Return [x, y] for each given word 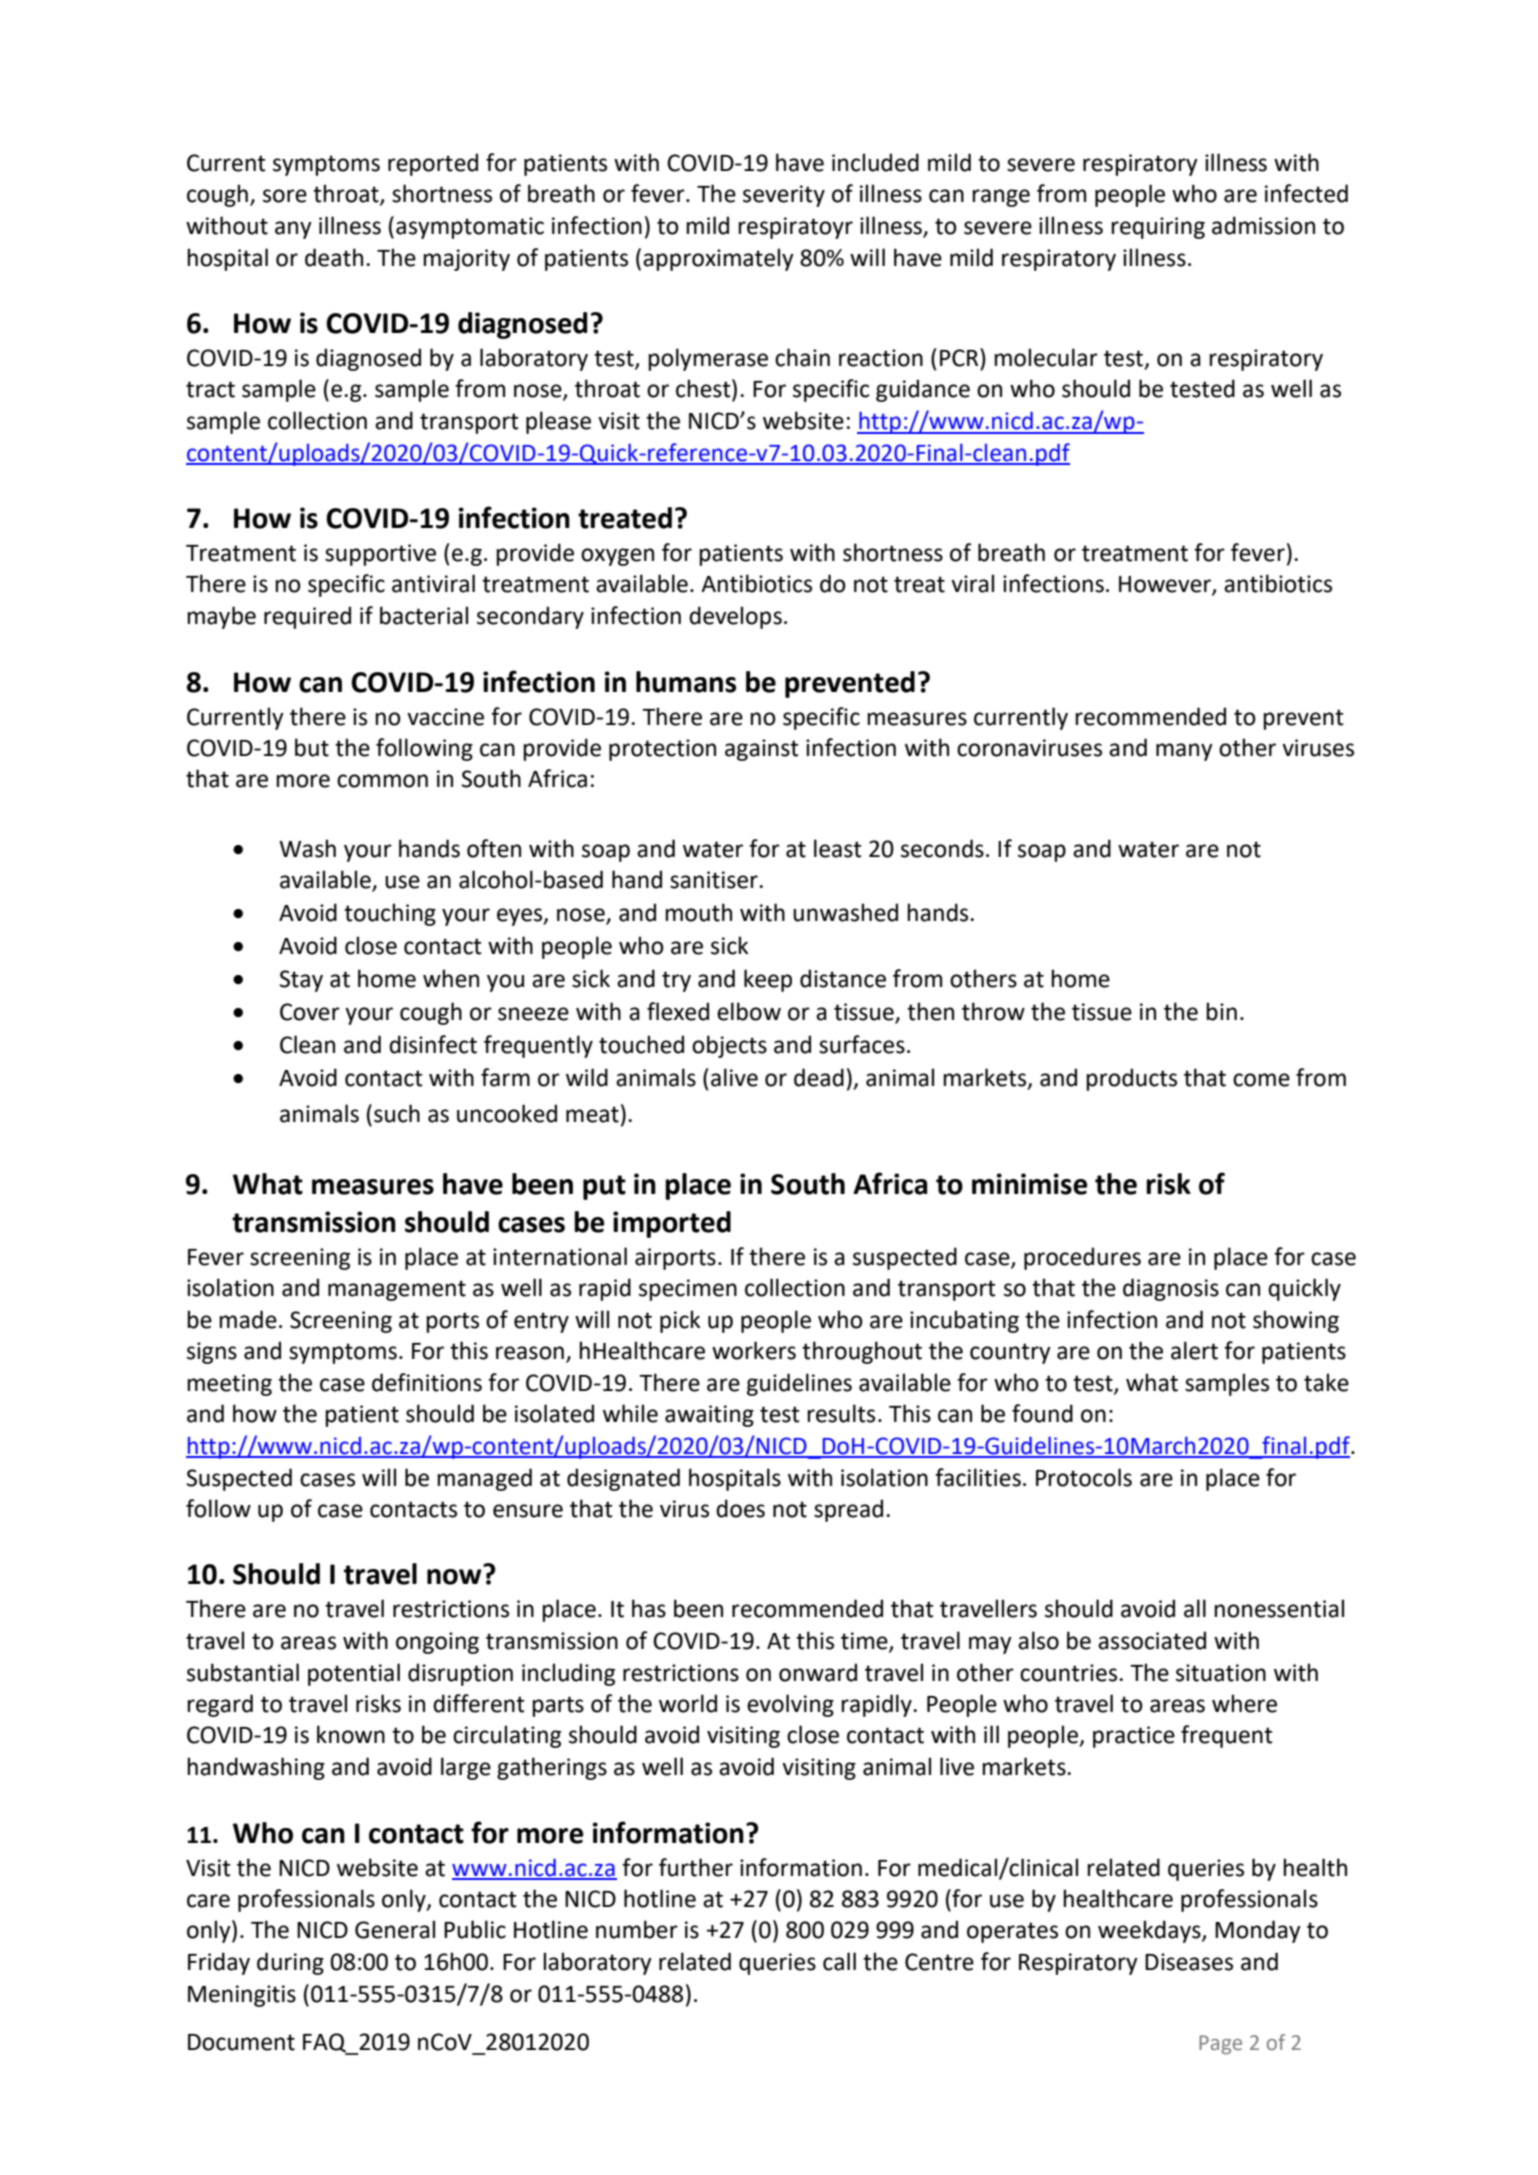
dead [819, 1077]
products [1131, 1079]
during [290, 1963]
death [334, 257]
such [397, 1113]
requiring [1158, 228]
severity [784, 196]
